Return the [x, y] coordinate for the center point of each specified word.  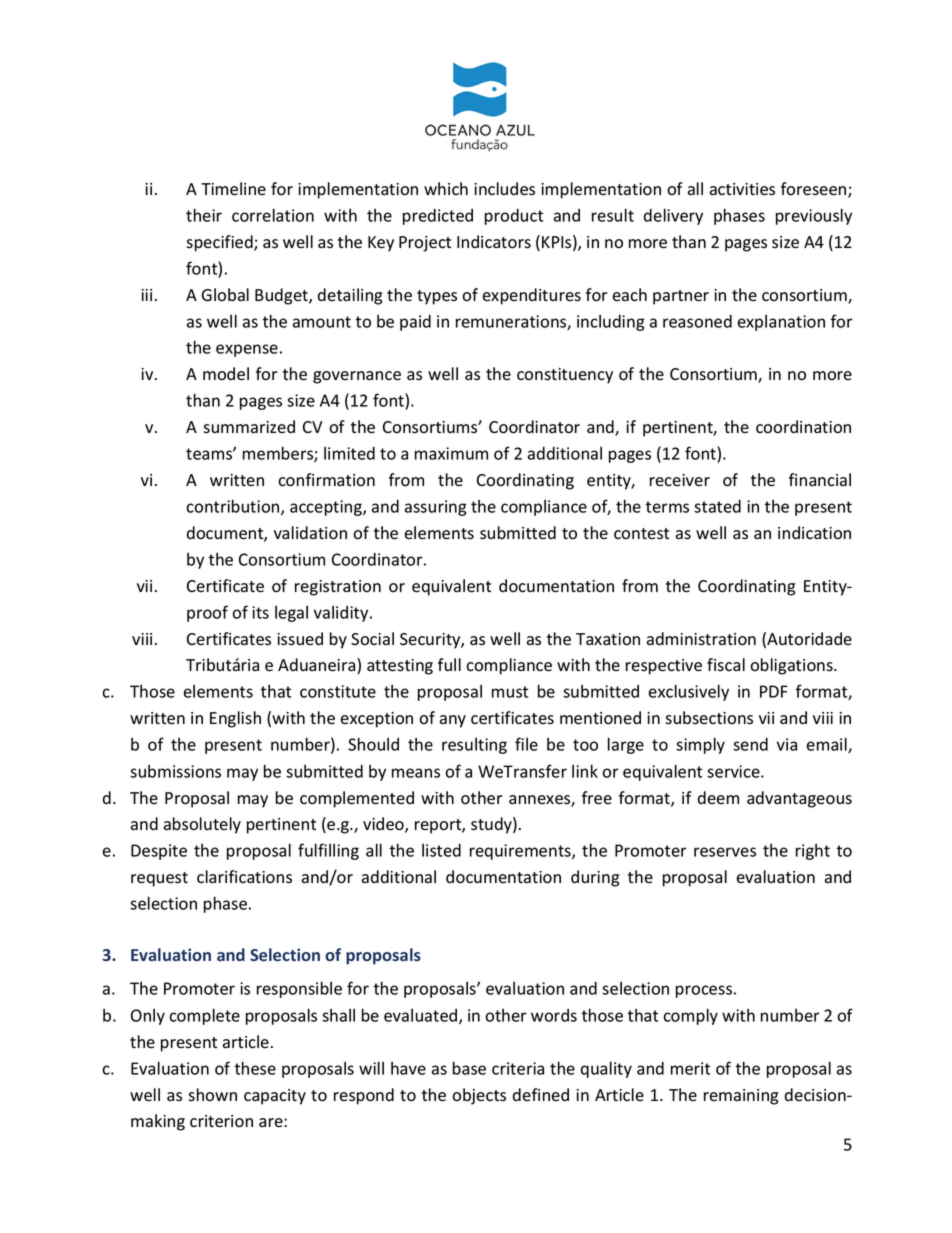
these [255, 1068]
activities [742, 189]
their [204, 215]
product [514, 217]
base [469, 1068]
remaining [741, 1097]
